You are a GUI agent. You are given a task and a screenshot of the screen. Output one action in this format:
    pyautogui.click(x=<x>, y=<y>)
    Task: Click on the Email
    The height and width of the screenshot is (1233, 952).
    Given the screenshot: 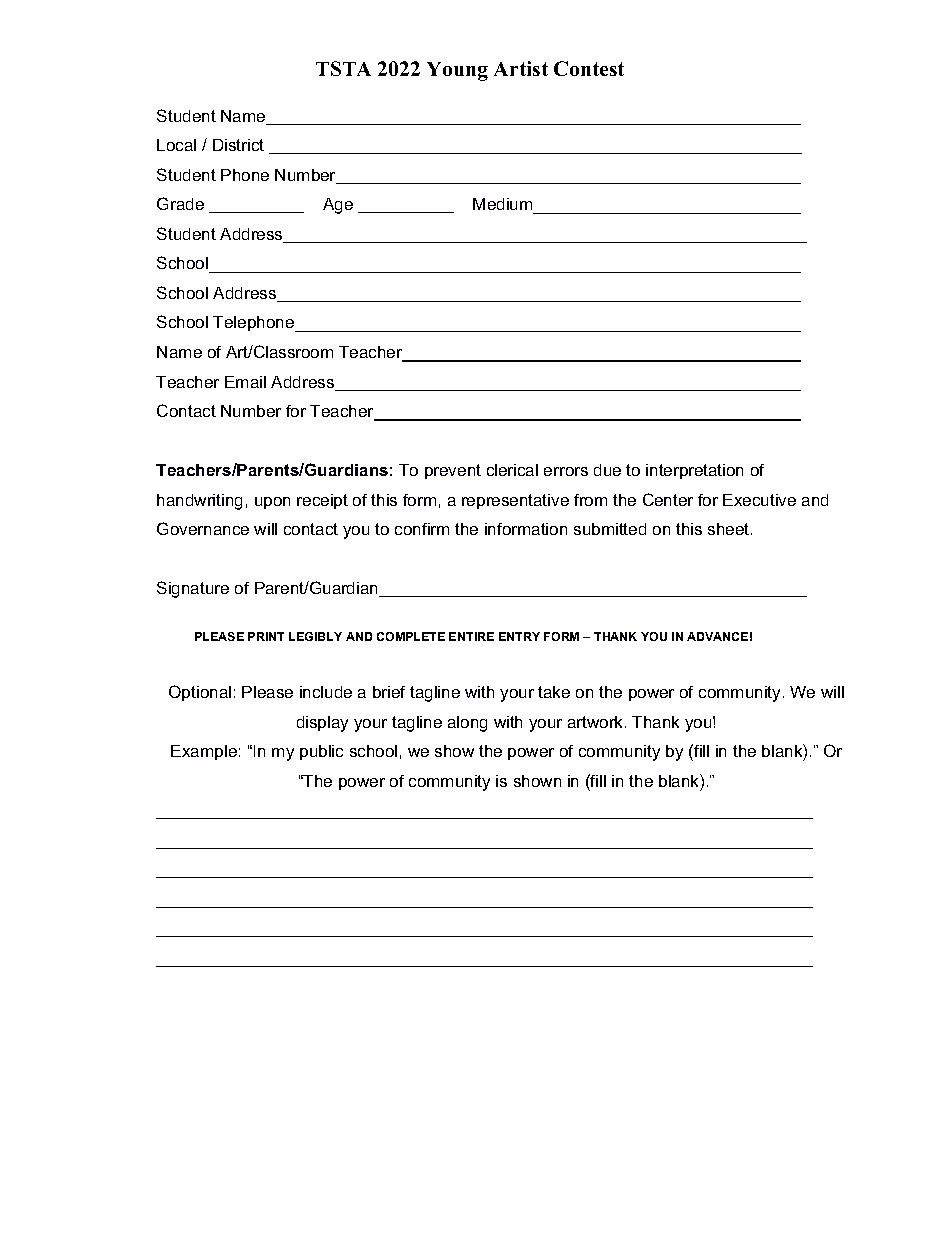 What is the action you would take?
    pyautogui.click(x=245, y=382)
